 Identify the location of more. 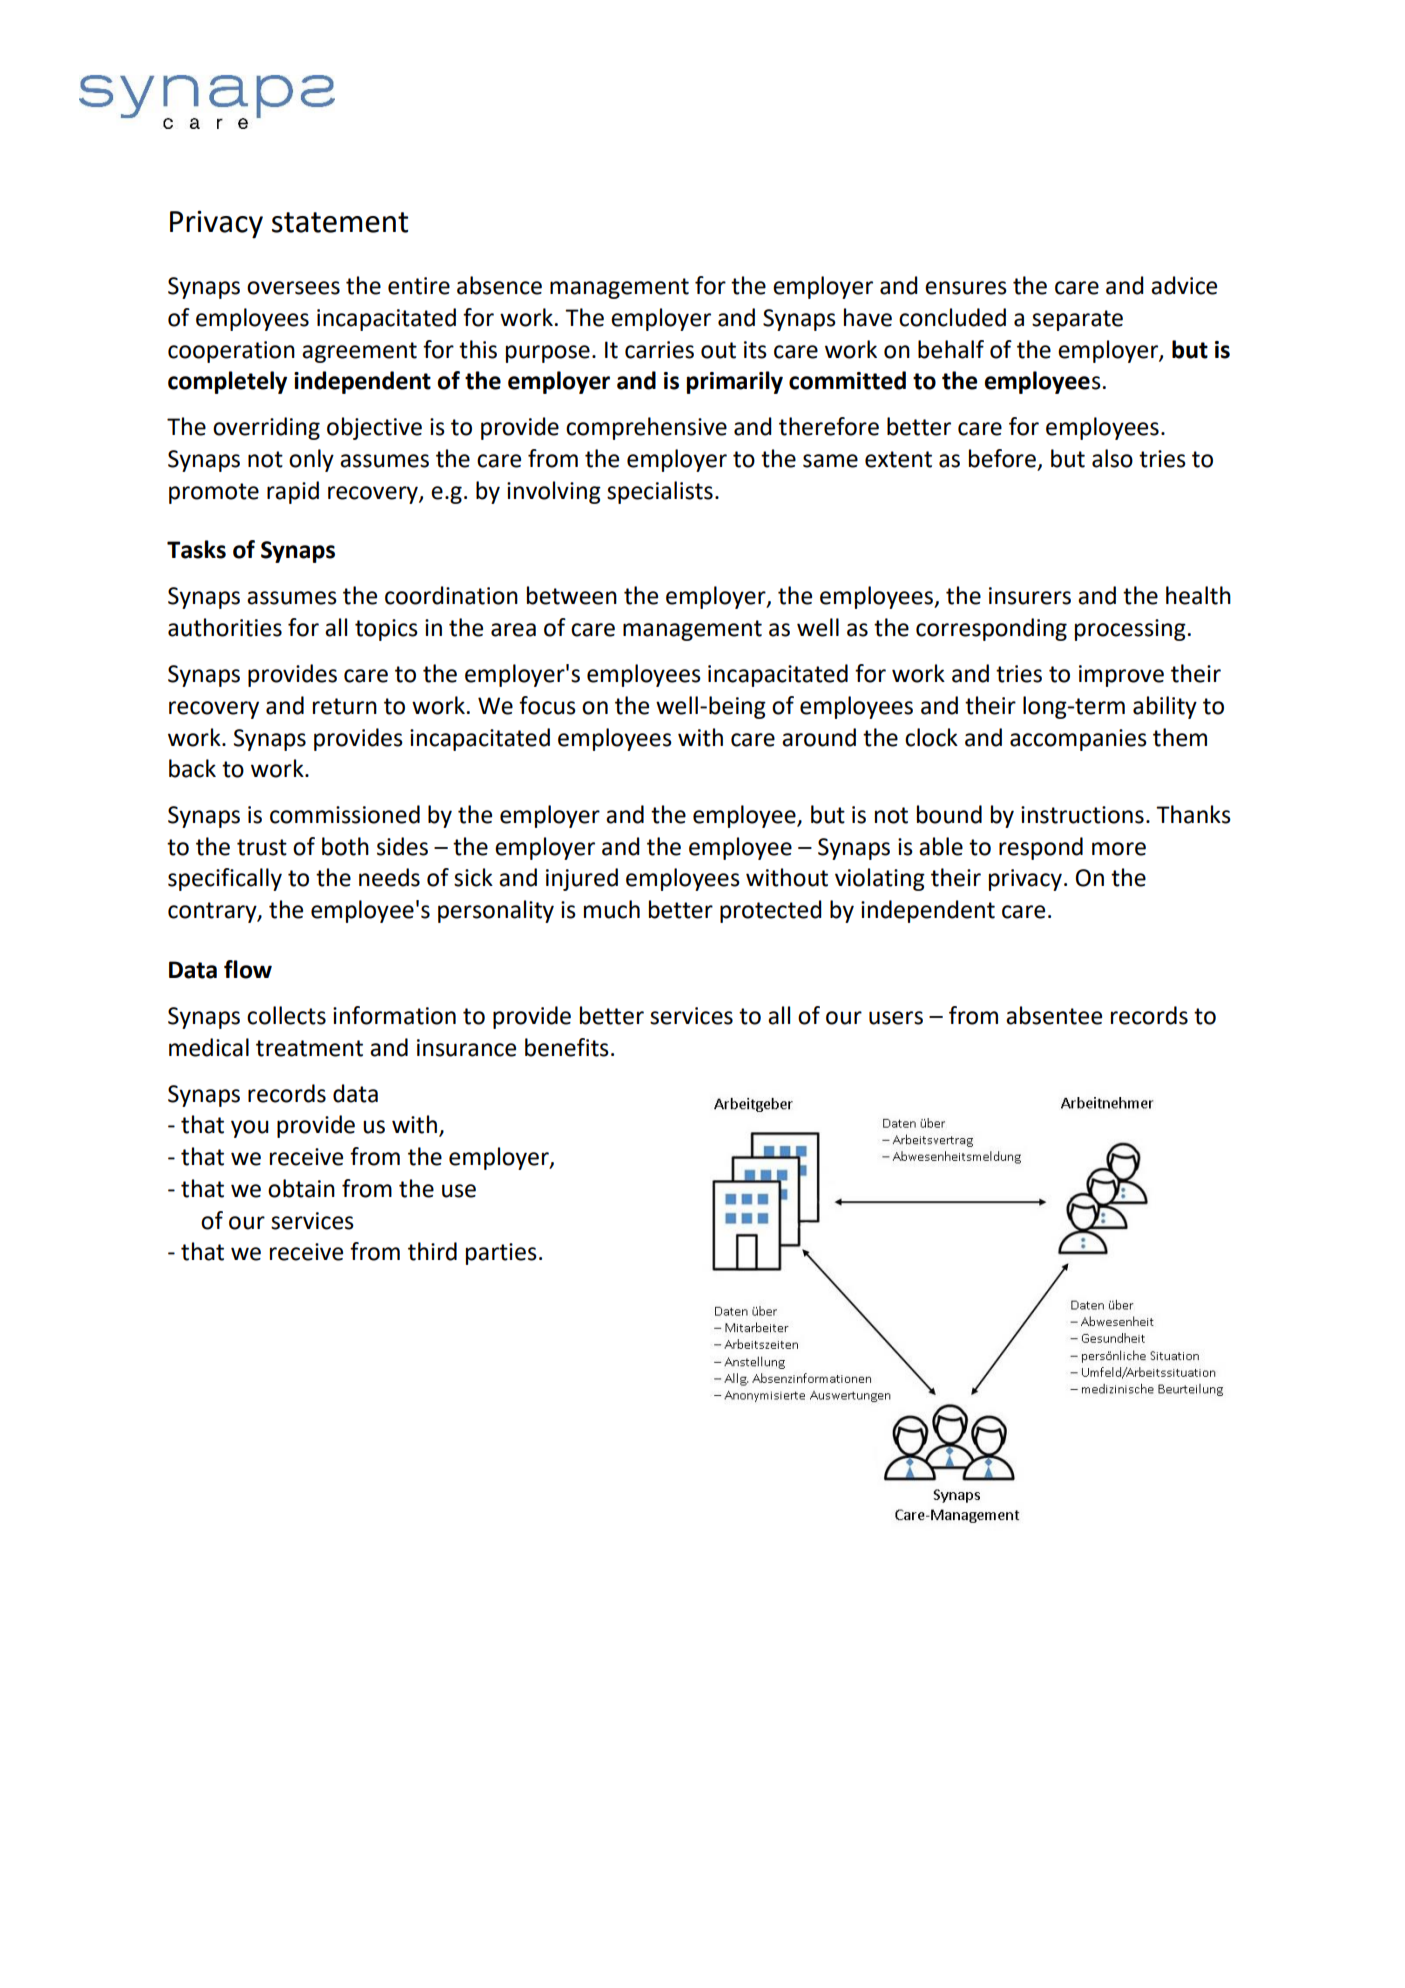
(1119, 849).
